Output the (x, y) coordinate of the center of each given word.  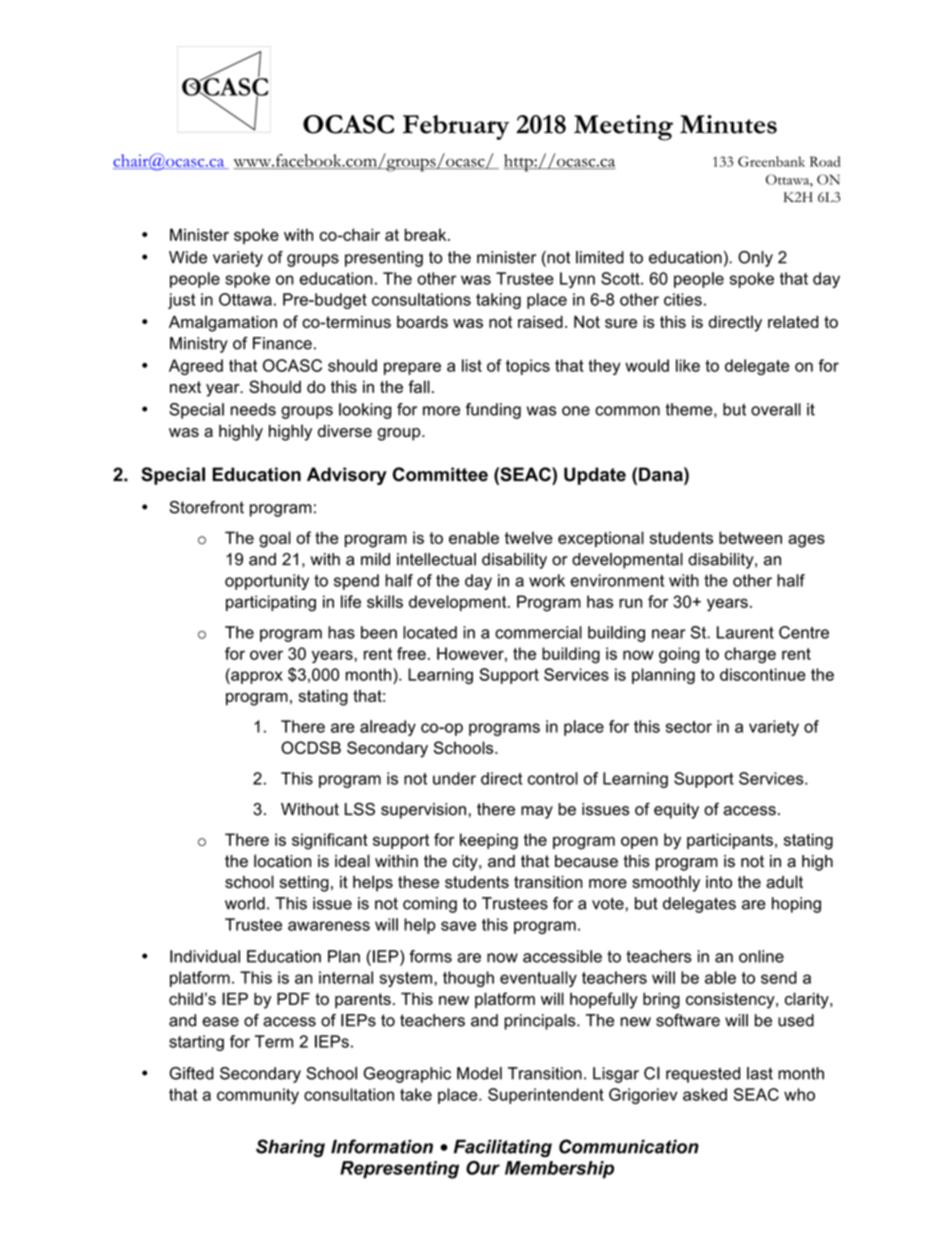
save (458, 926)
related (793, 321)
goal (275, 539)
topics (528, 367)
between (750, 537)
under (454, 778)
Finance (282, 343)
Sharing (290, 1148)
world (245, 903)
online (761, 956)
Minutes (728, 124)
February (456, 127)
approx (256, 676)
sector (689, 727)
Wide (188, 257)
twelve (528, 537)
